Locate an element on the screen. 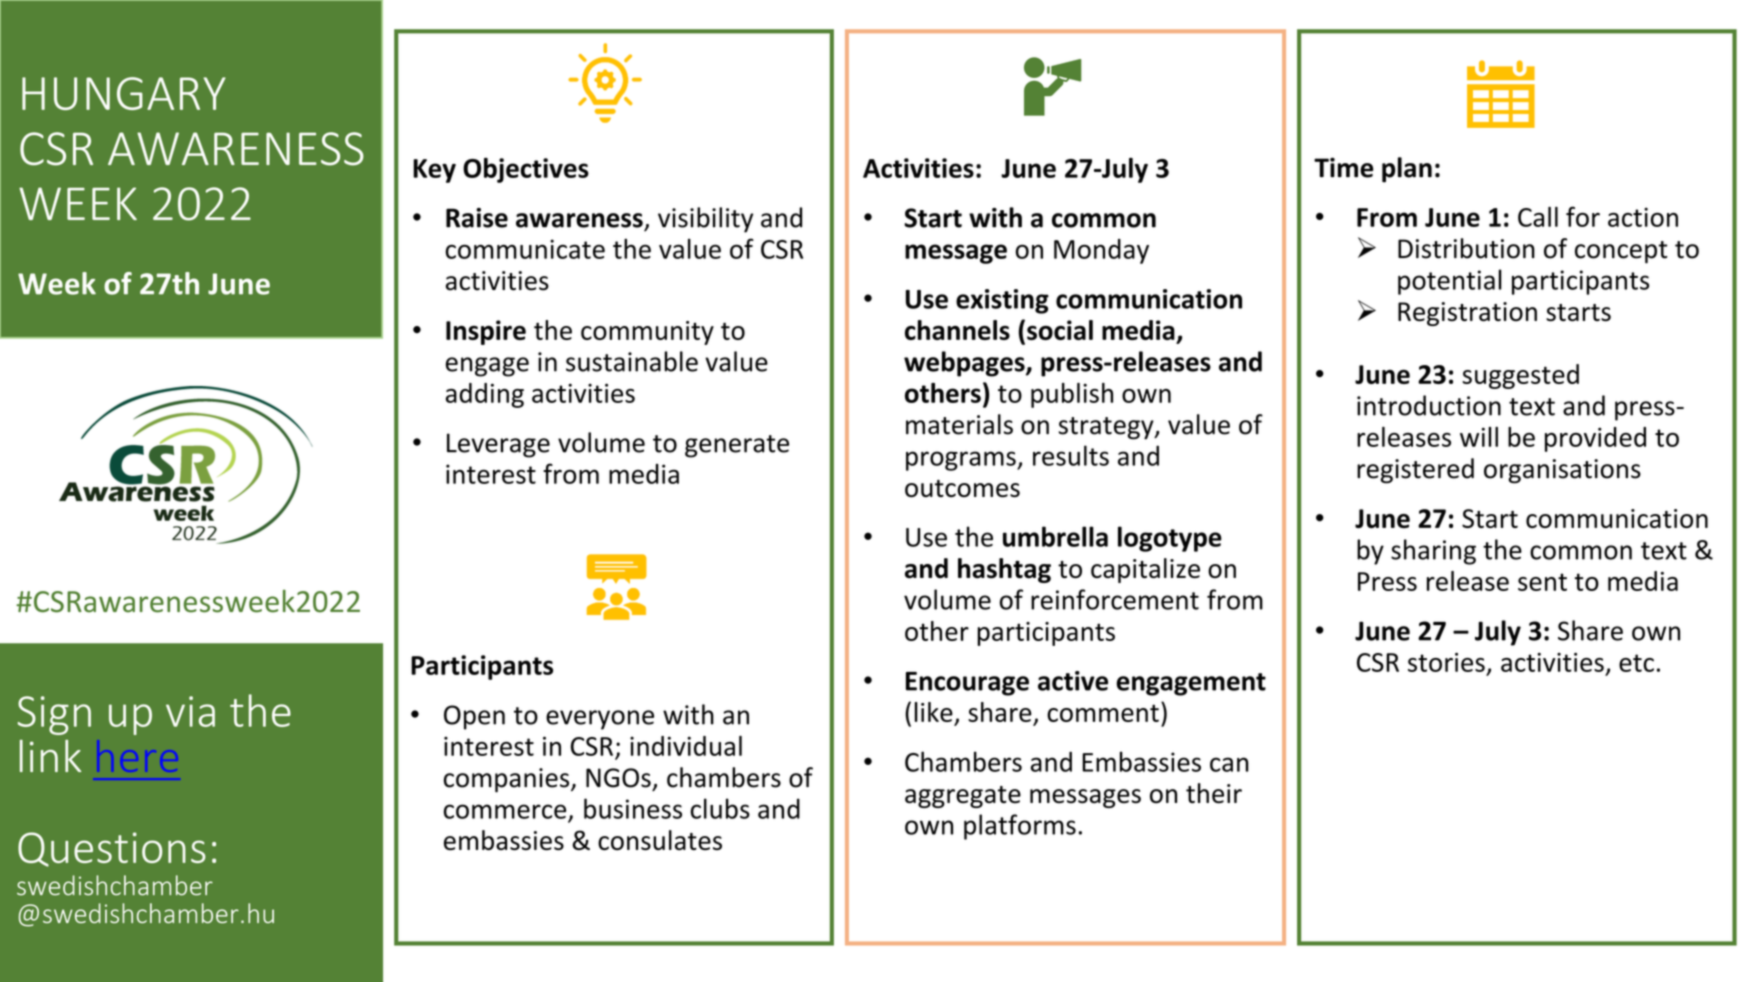 The width and height of the screenshot is (1746, 982). registered is located at coordinates (1415, 471).
